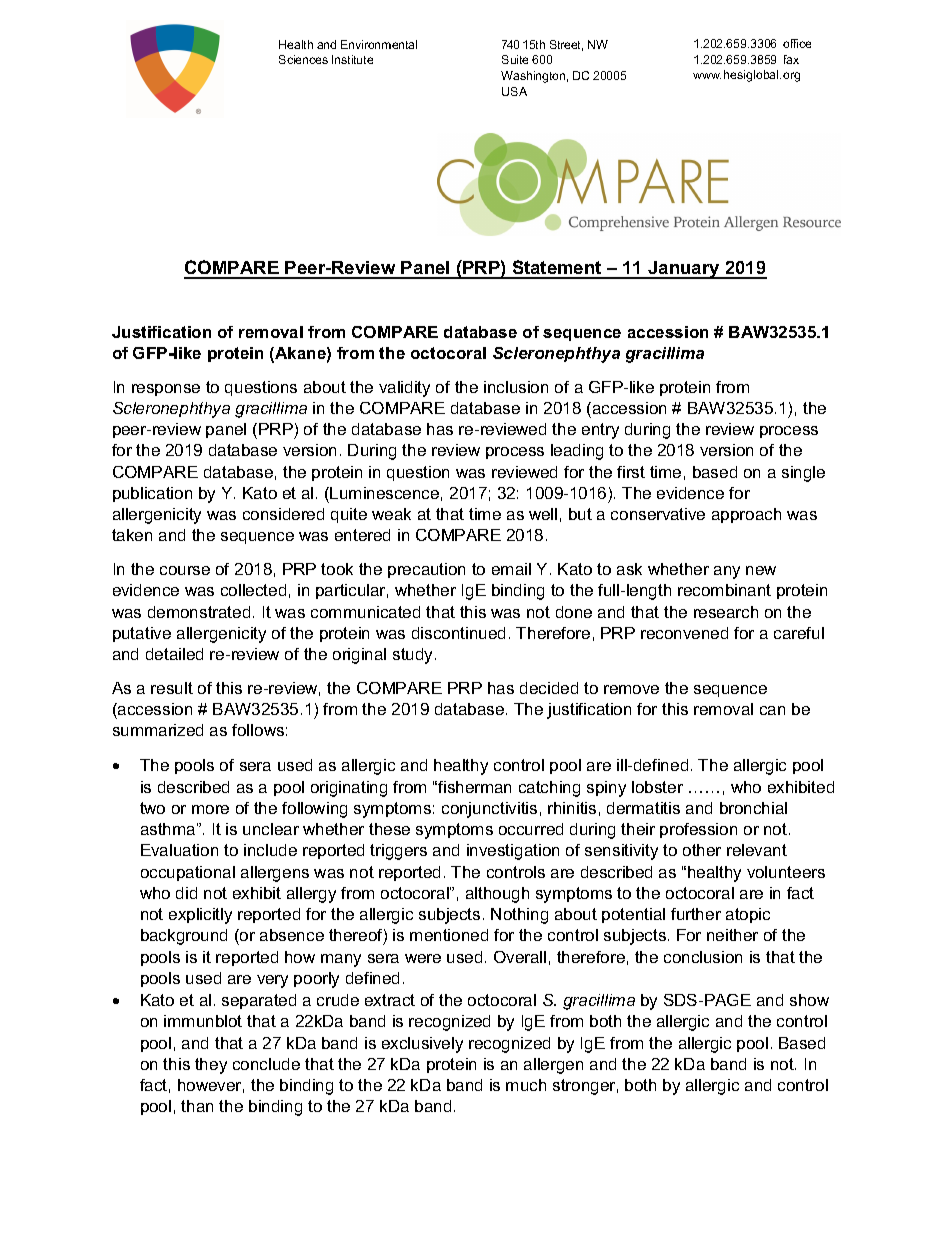 This page has width=952, height=1233. Describe the element at coordinates (303, 59) in the page. I see `Sciences` at that location.
